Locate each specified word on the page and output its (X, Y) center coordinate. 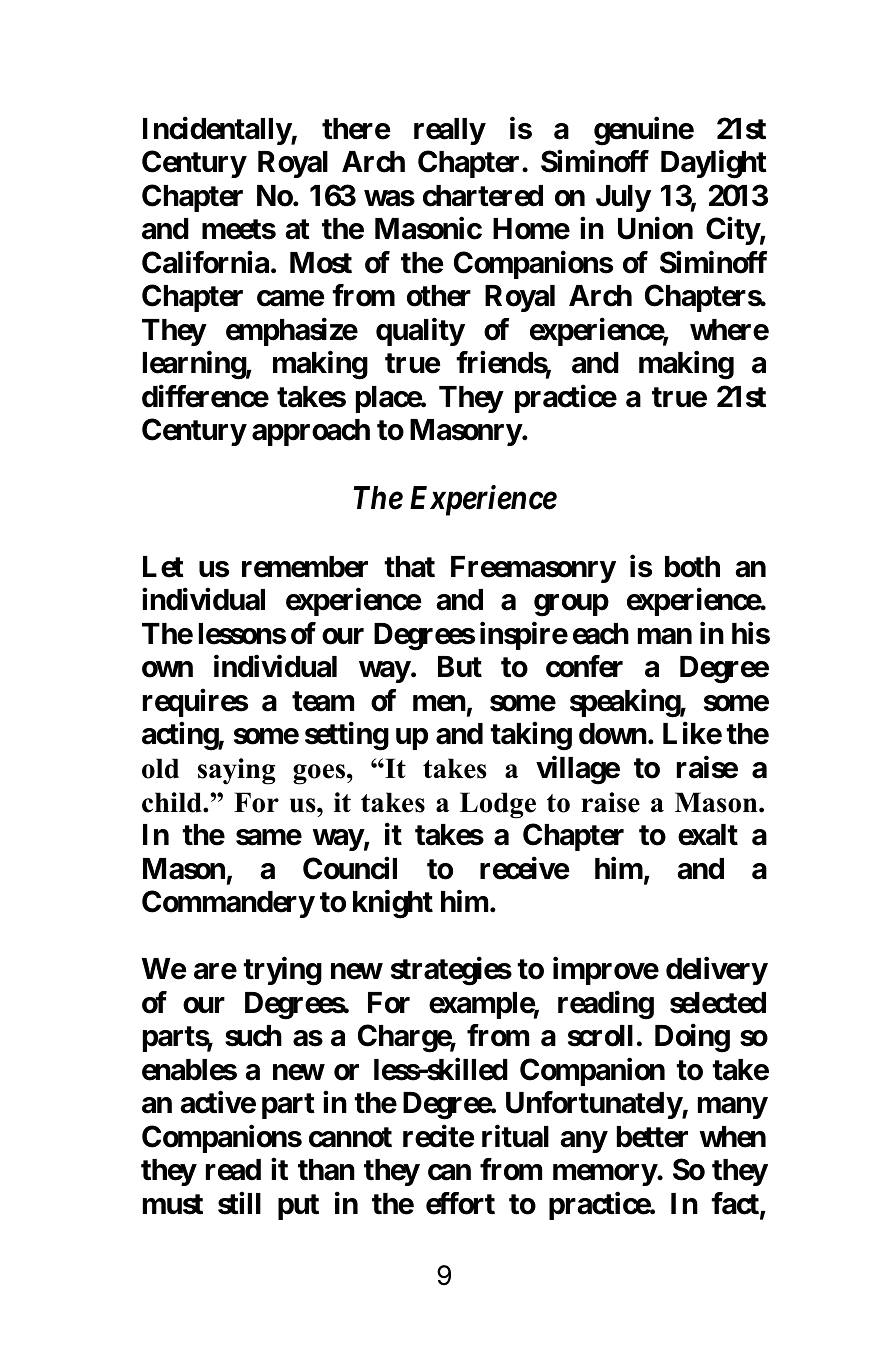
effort (460, 1203)
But (460, 666)
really (449, 131)
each (601, 634)
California (205, 262)
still (239, 1203)
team (323, 701)
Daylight (714, 164)
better (652, 1137)
